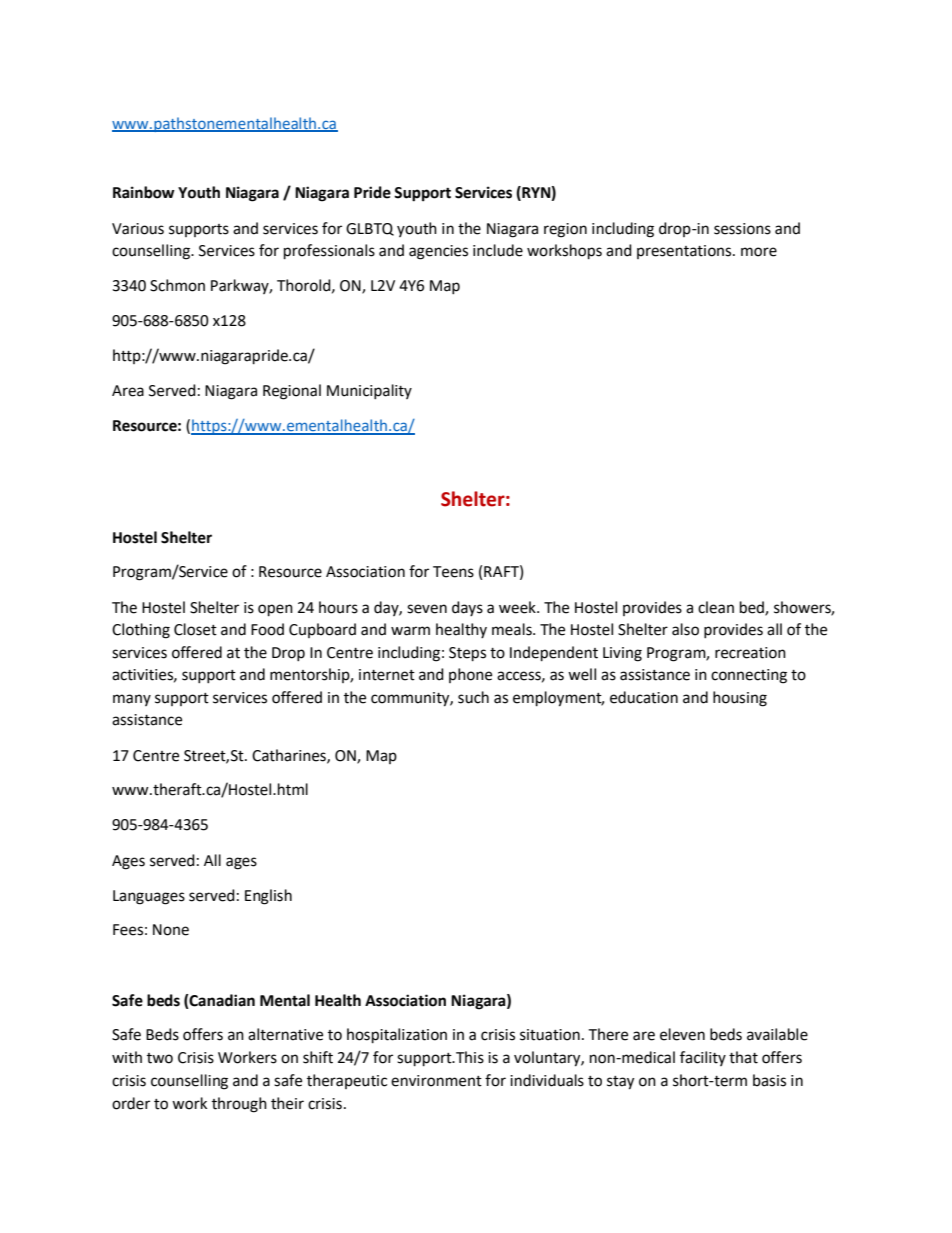 The height and width of the image is (1233, 952). What do you see at coordinates (239, 1105) in the image?
I see `through` at bounding box center [239, 1105].
